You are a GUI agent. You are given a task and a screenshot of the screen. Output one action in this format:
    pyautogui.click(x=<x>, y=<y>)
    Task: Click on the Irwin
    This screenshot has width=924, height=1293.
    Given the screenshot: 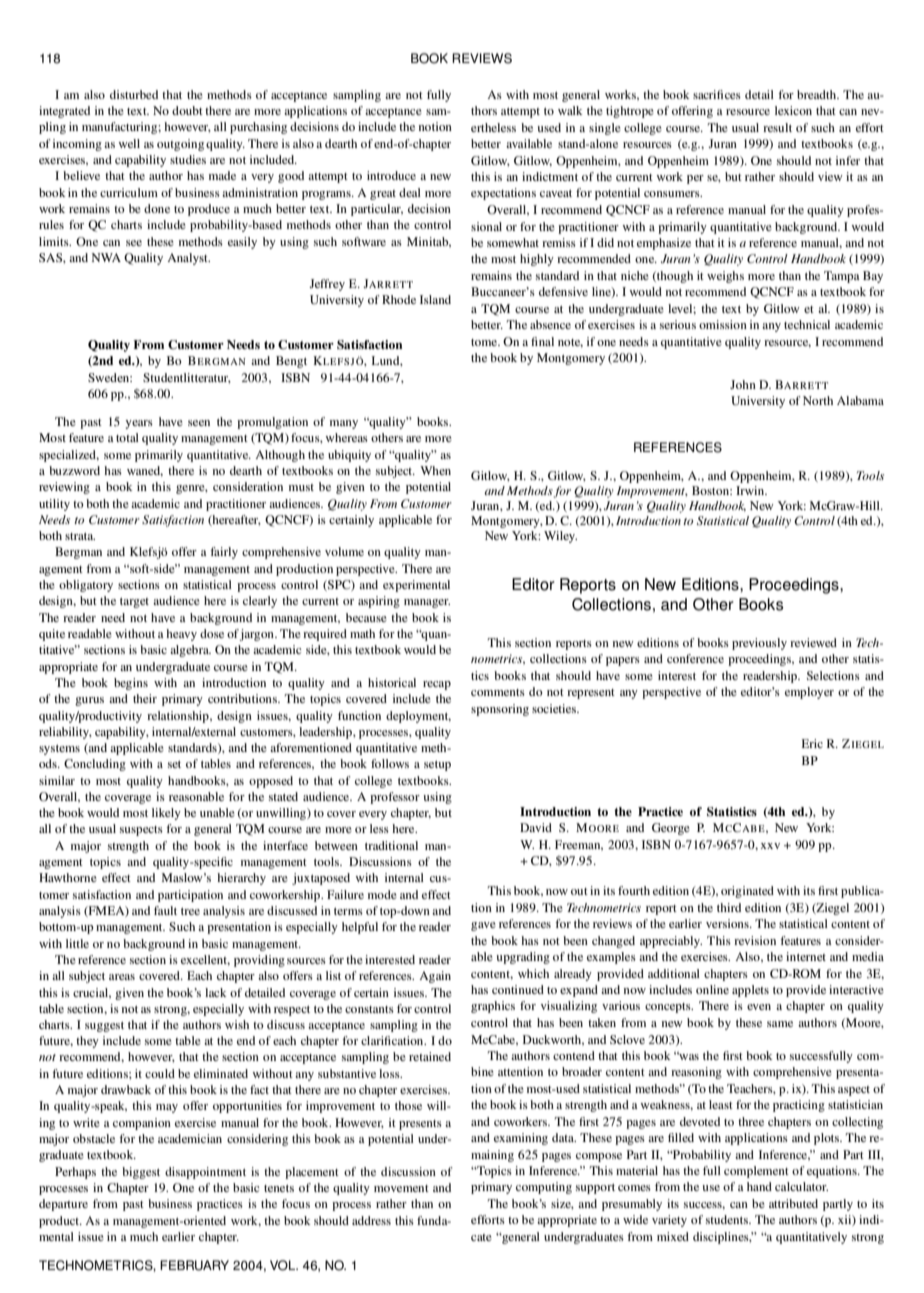 What is the action you would take?
    pyautogui.click(x=751, y=490)
